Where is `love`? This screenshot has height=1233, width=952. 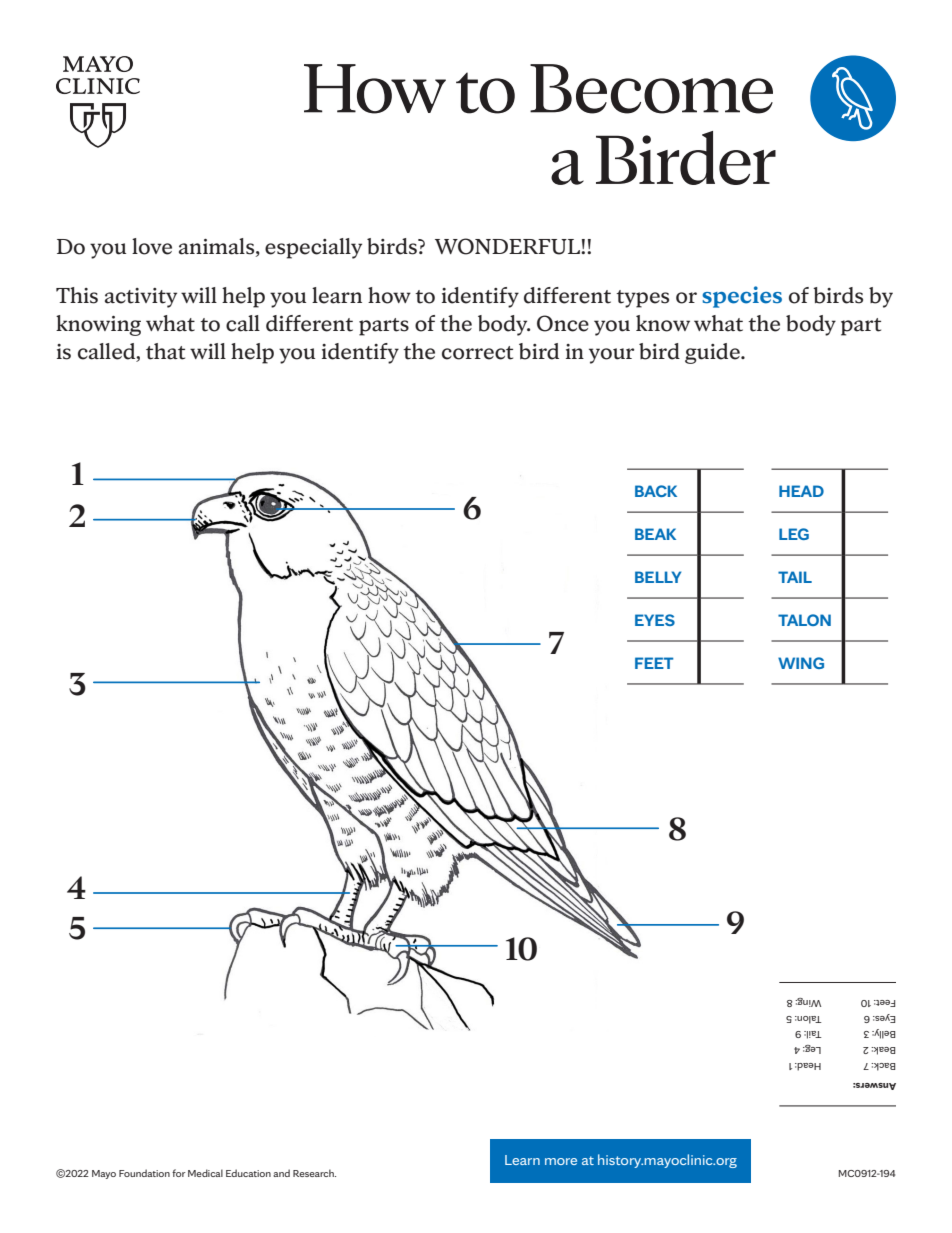 love is located at coordinates (152, 246).
